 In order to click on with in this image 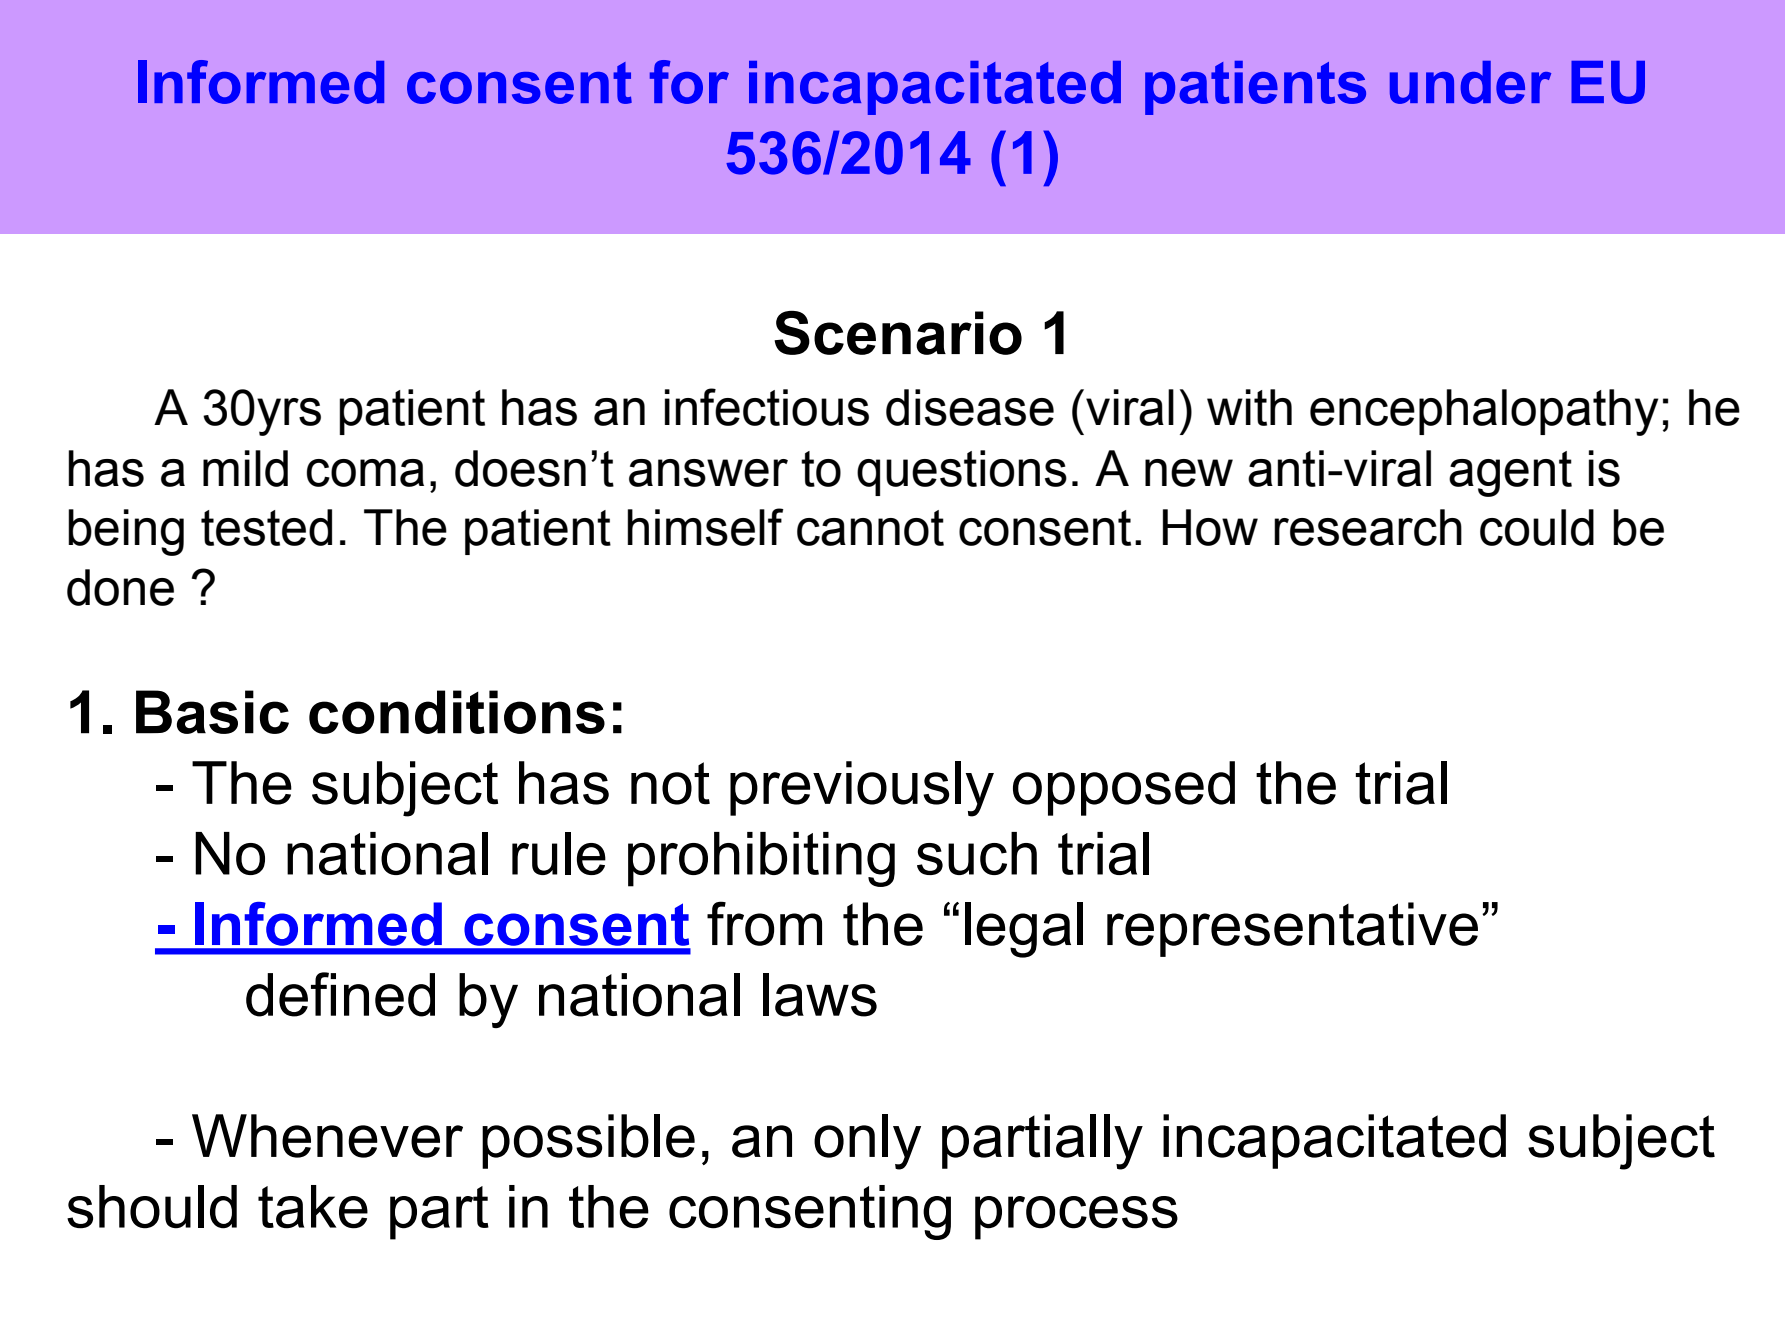, I will do `click(1249, 407)`.
